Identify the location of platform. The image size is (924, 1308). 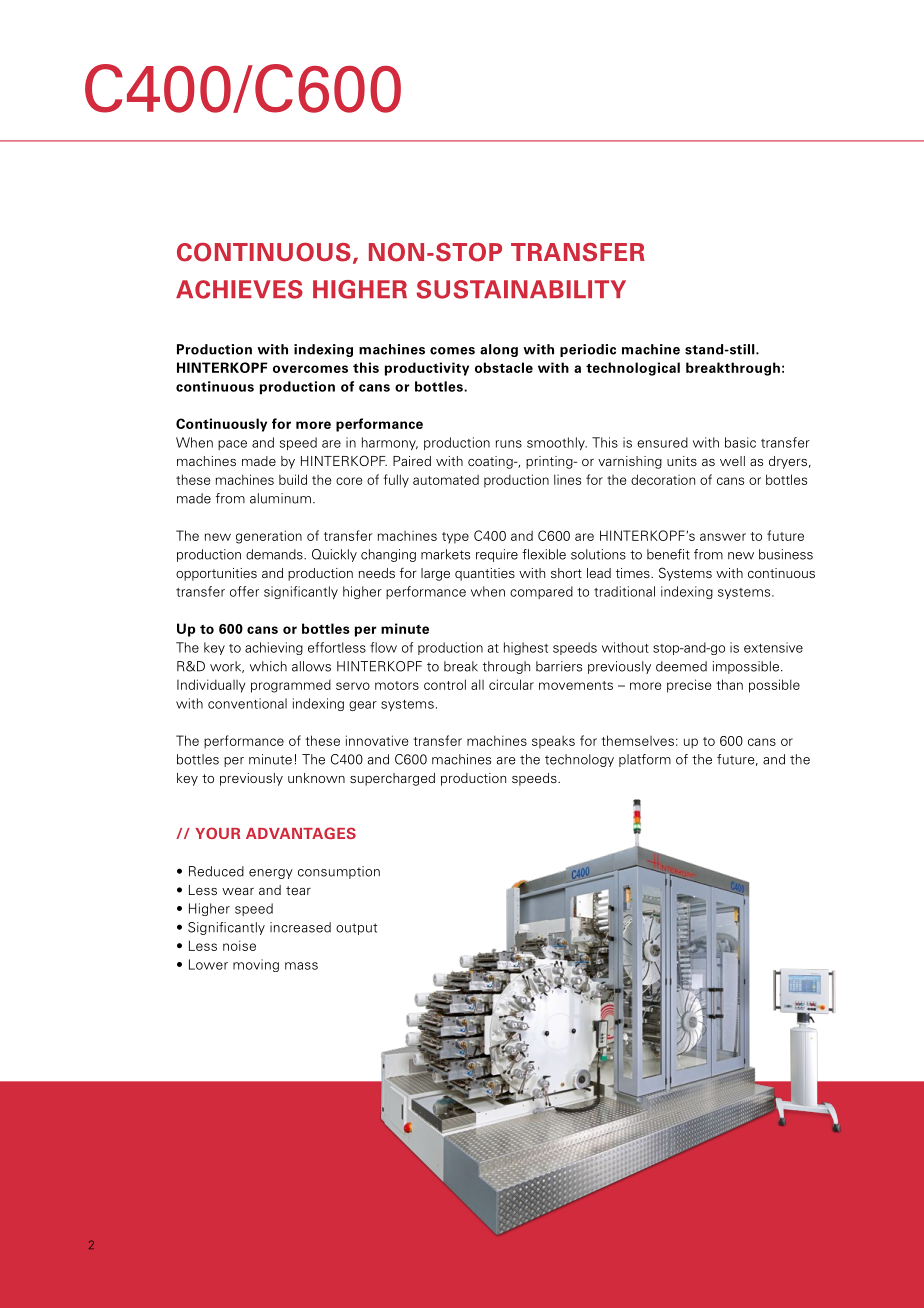
(645, 760).
